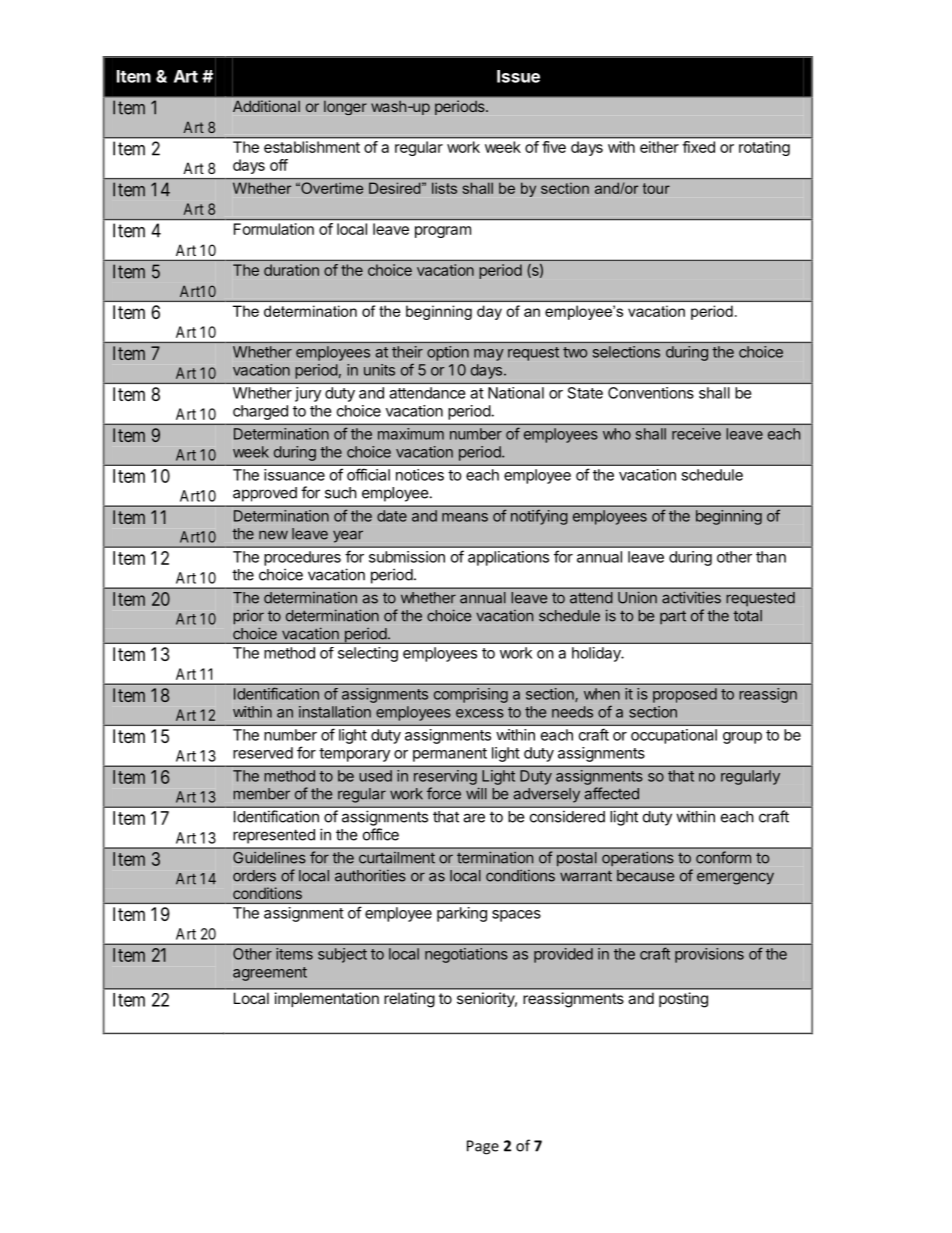 The image size is (952, 1233). Describe the element at coordinates (489, 355) in the screenshot. I see `may` at that location.
